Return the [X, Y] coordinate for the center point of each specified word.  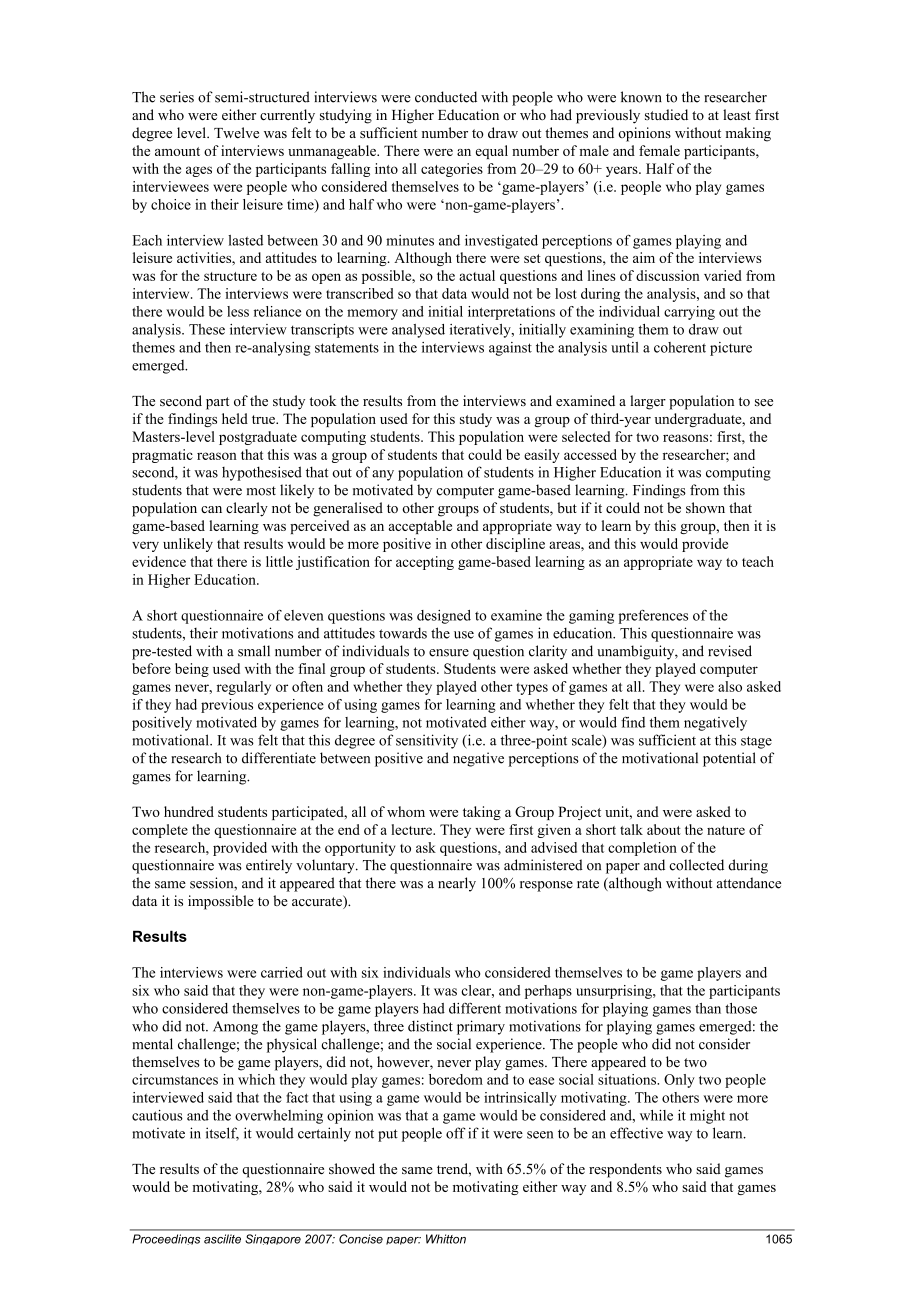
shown [705, 507]
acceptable [420, 527]
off [456, 1133]
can [211, 509]
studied [666, 114]
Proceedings [166, 1239]
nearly [457, 884]
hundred [189, 811]
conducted [446, 97]
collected [696, 865]
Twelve [236, 132]
